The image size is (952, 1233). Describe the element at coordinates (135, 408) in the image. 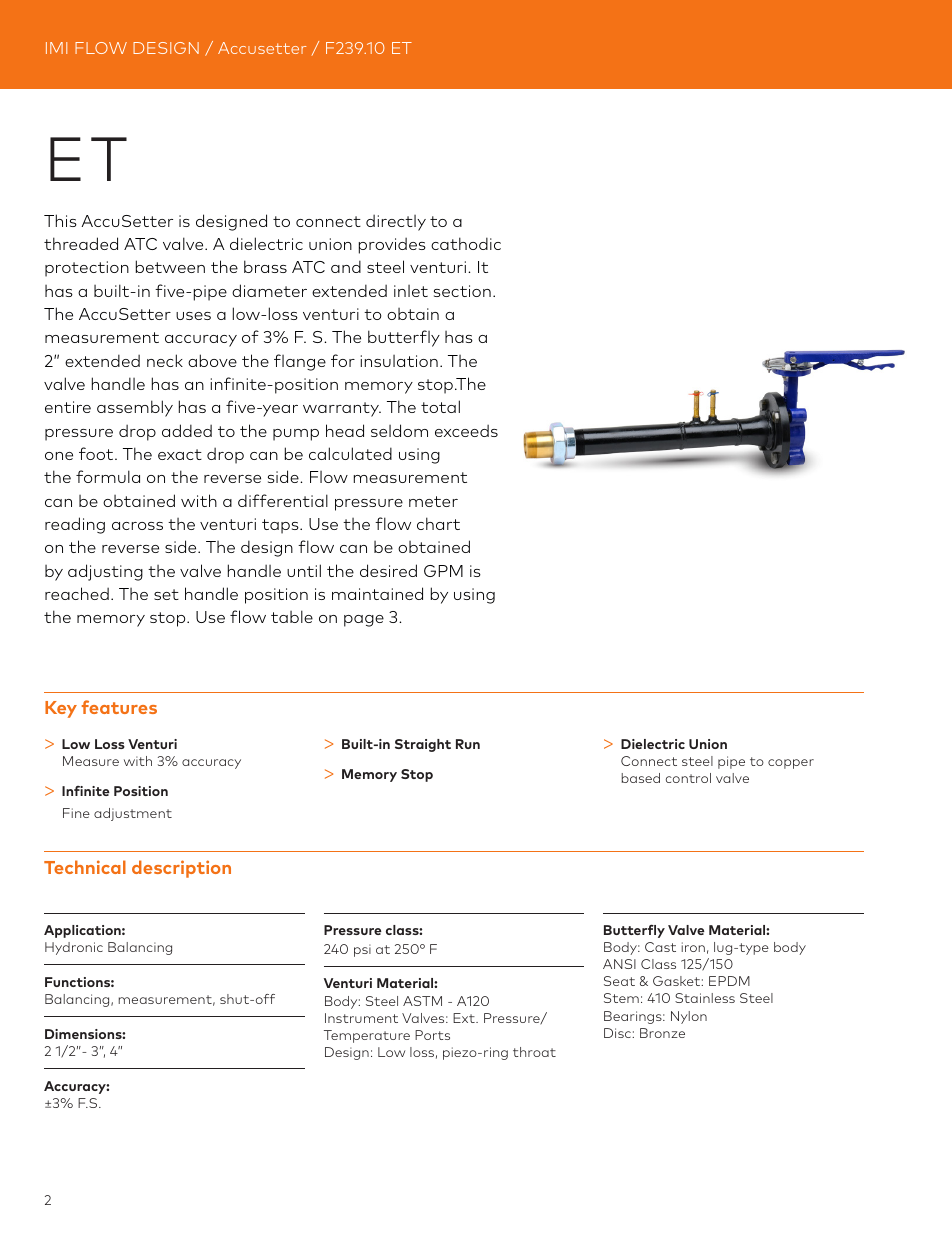

I see `assembly` at that location.
